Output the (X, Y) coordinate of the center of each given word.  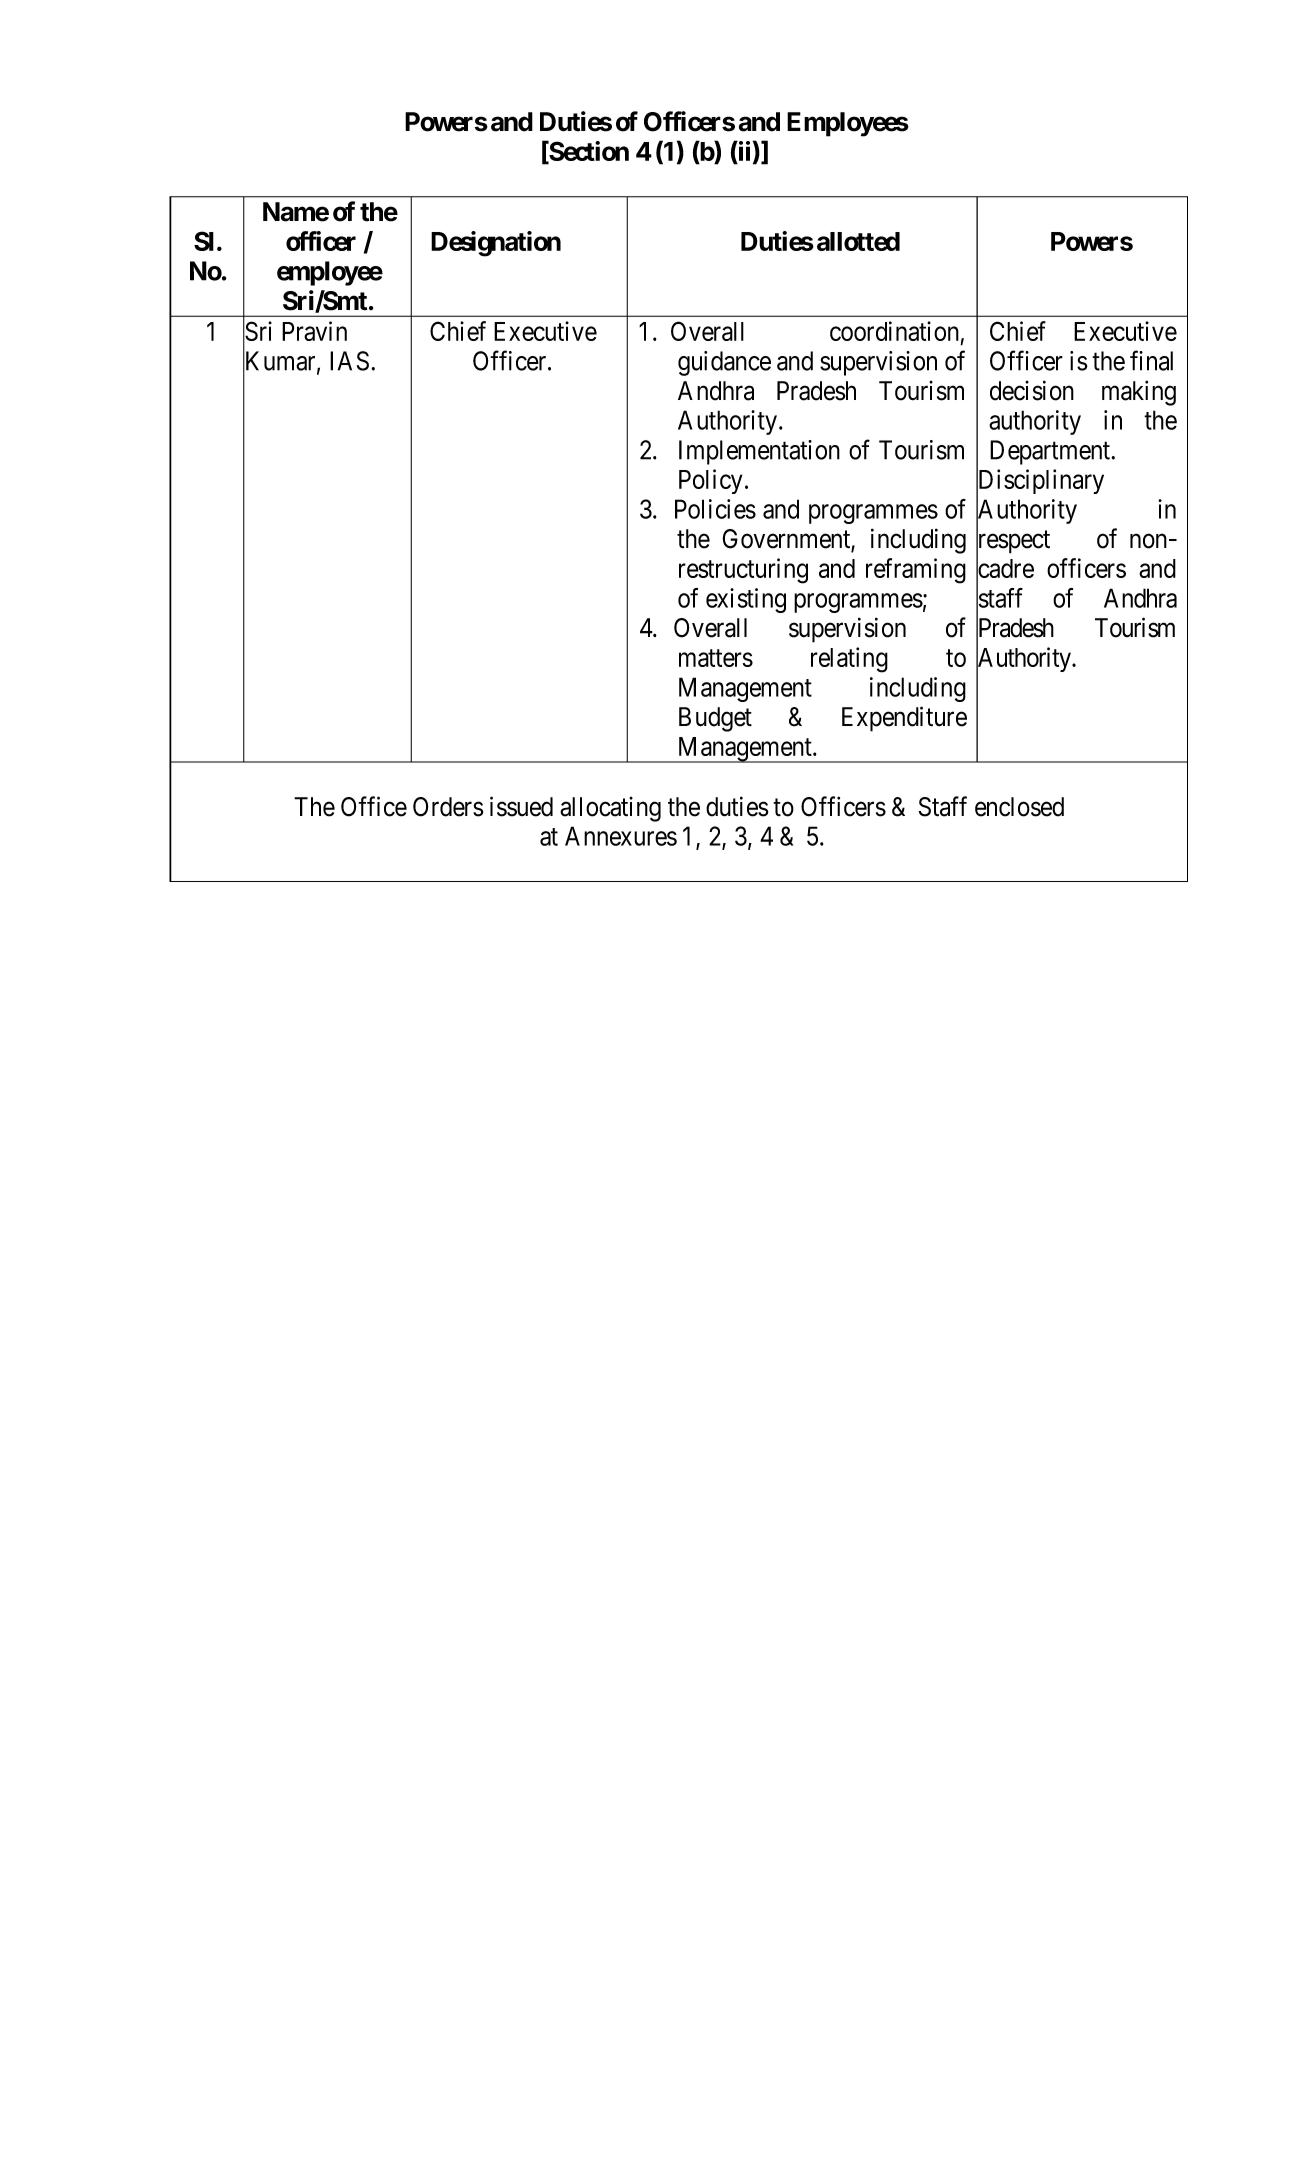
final (1151, 360)
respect (1013, 543)
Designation (496, 244)
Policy (710, 481)
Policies (715, 509)
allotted (858, 241)
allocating (610, 809)
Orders (448, 807)
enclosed (1019, 807)
